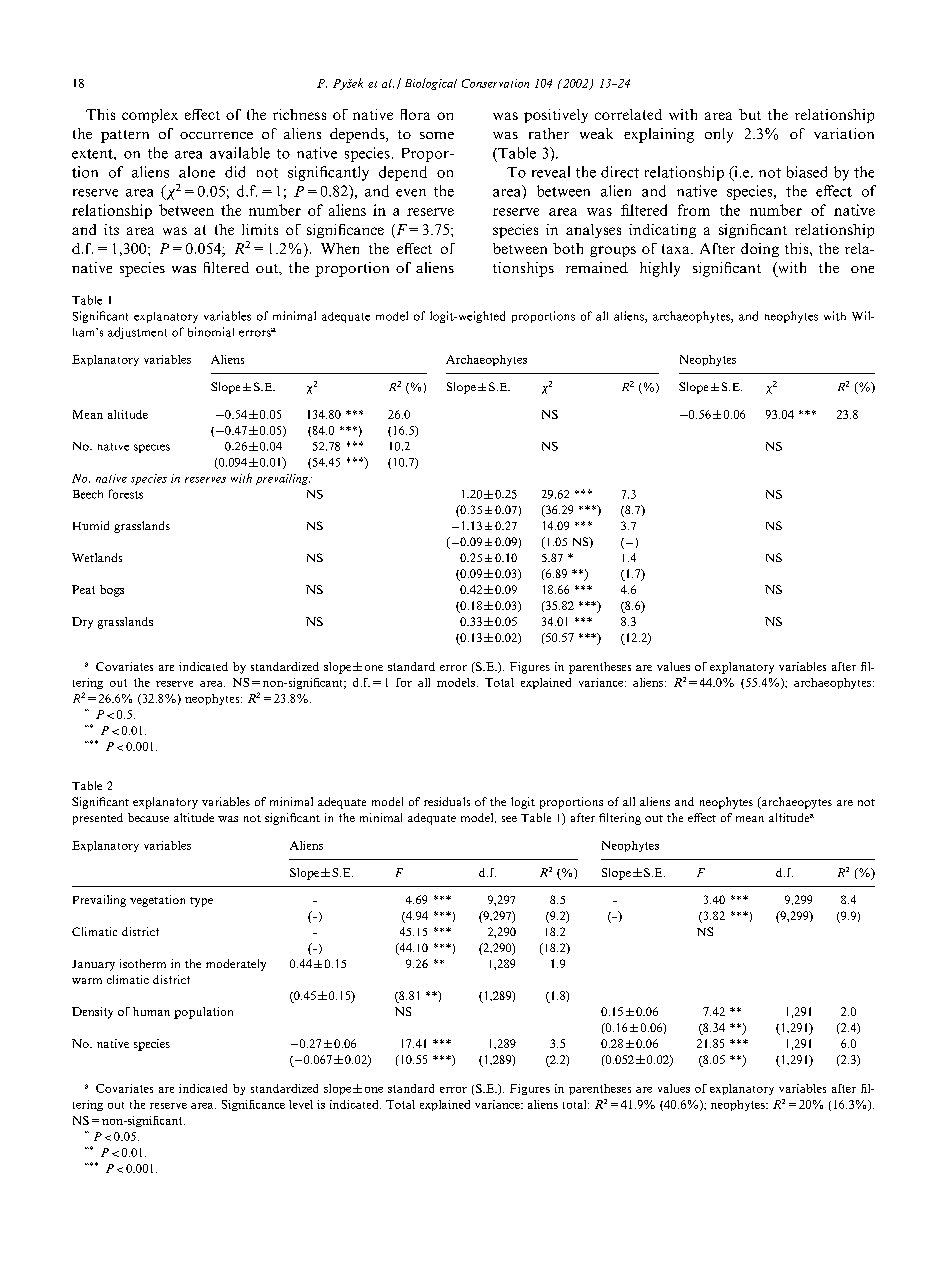  I want to click on highly, so click(660, 269).
